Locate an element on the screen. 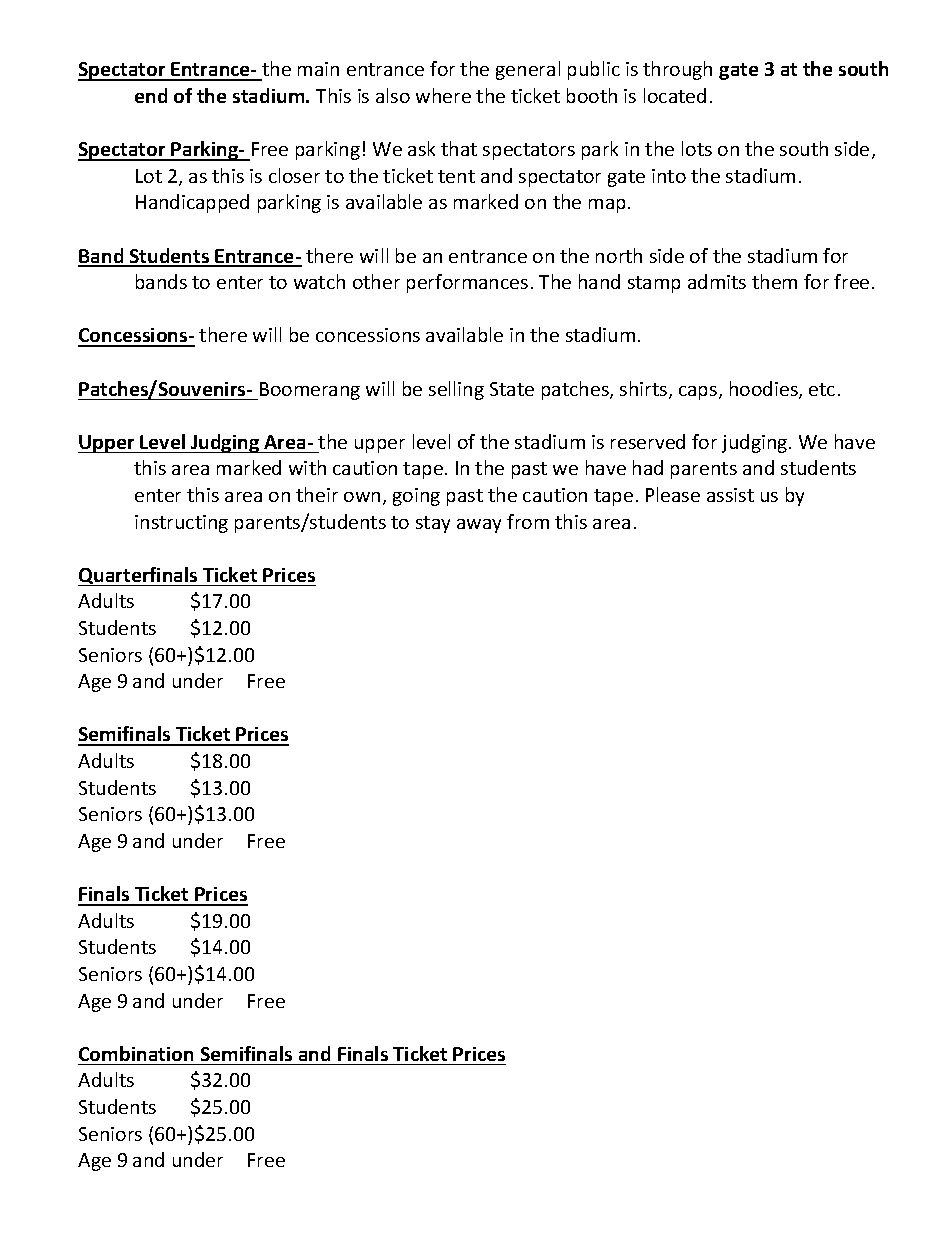 The image size is (952, 1233). where is located at coordinates (443, 95).
